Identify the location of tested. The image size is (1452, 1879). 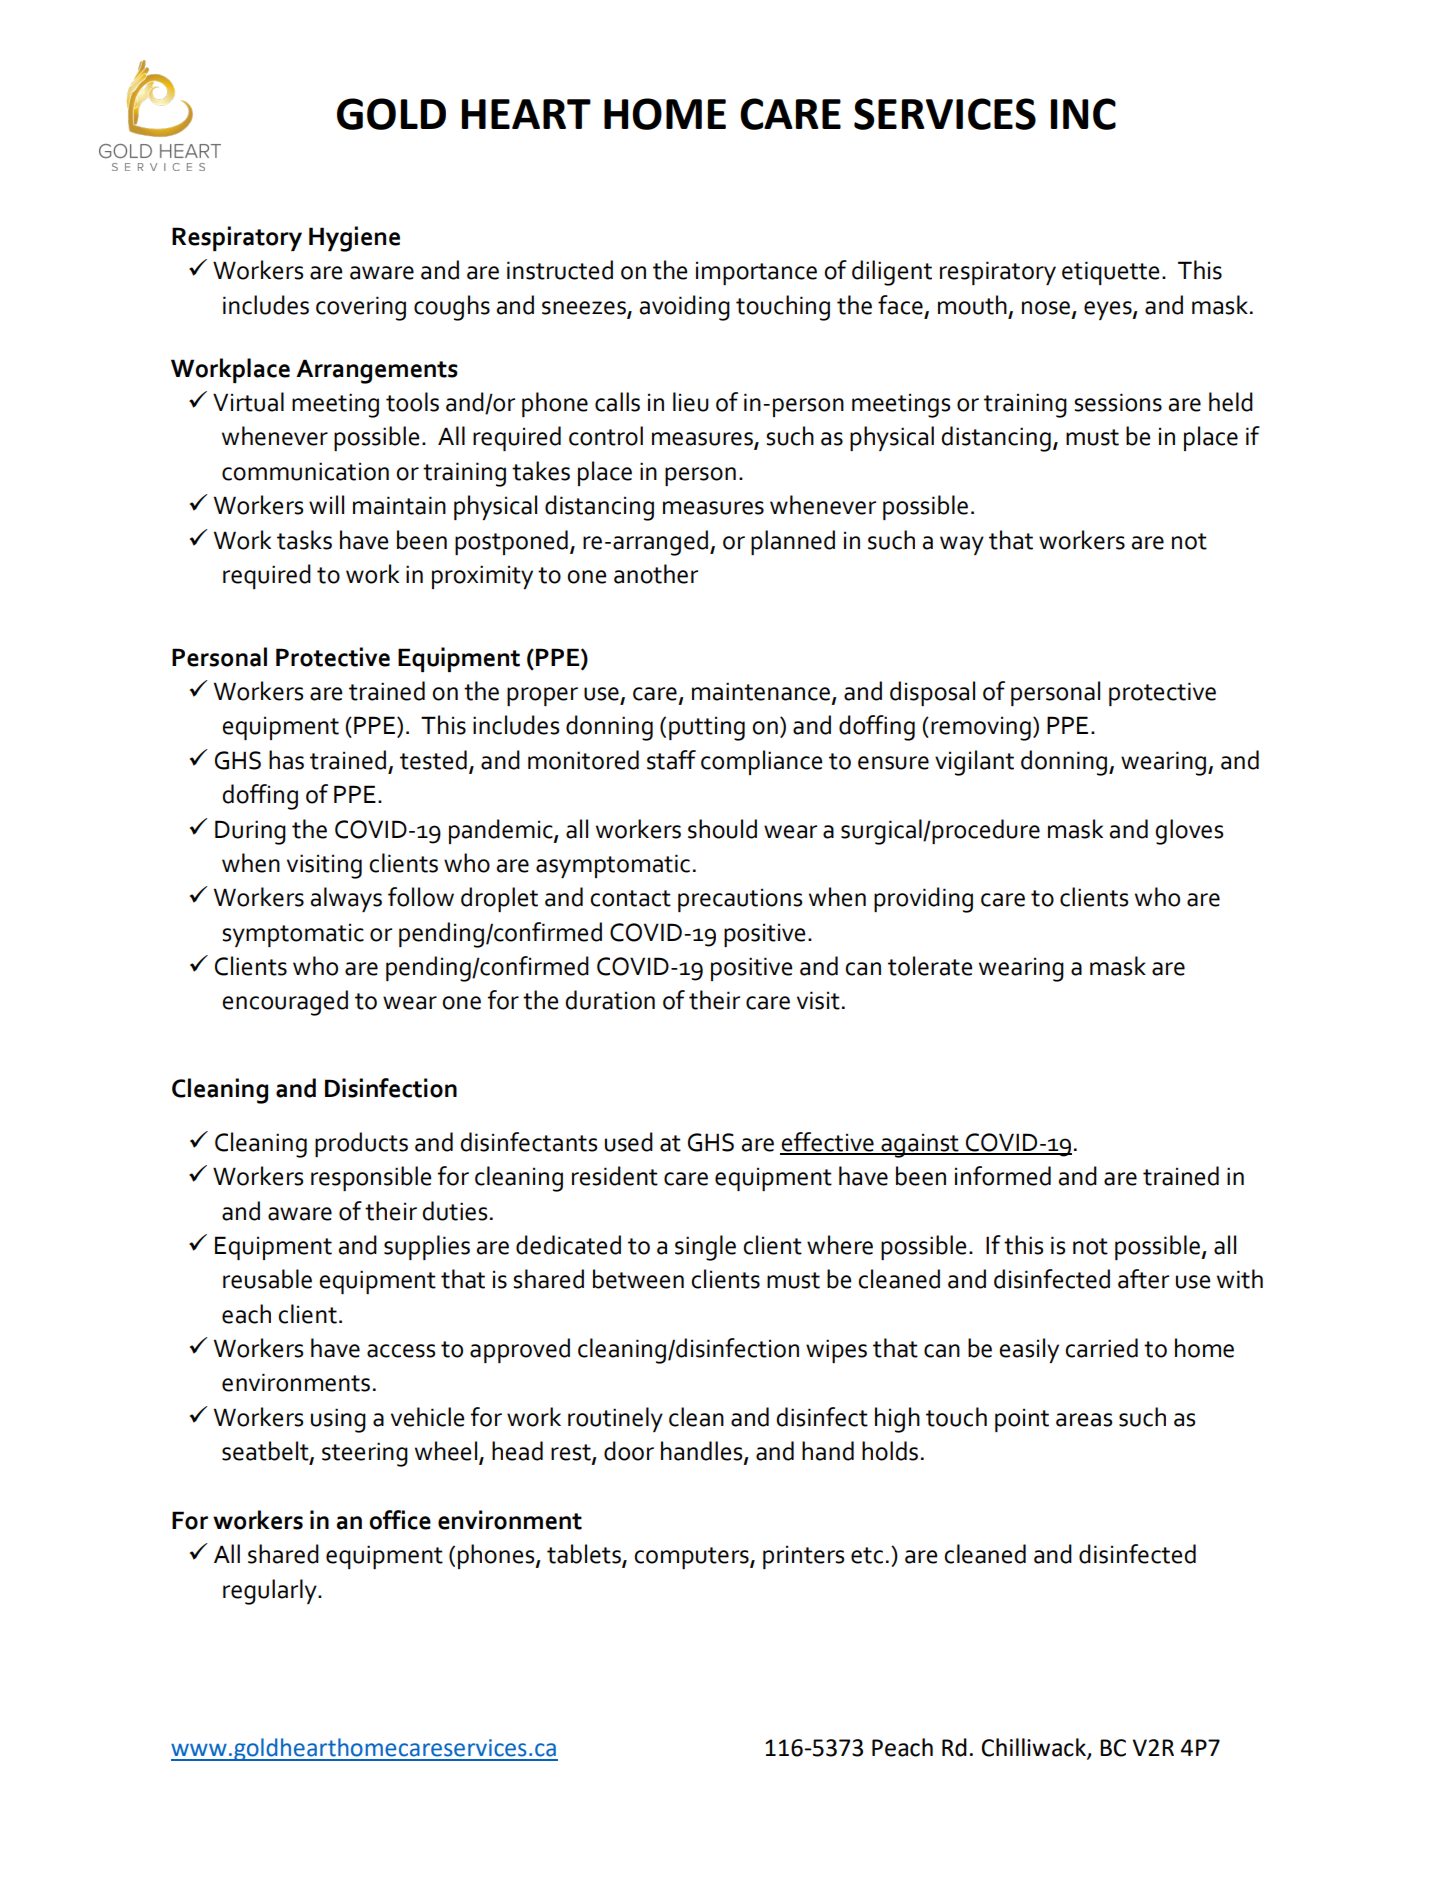
(433, 760).
